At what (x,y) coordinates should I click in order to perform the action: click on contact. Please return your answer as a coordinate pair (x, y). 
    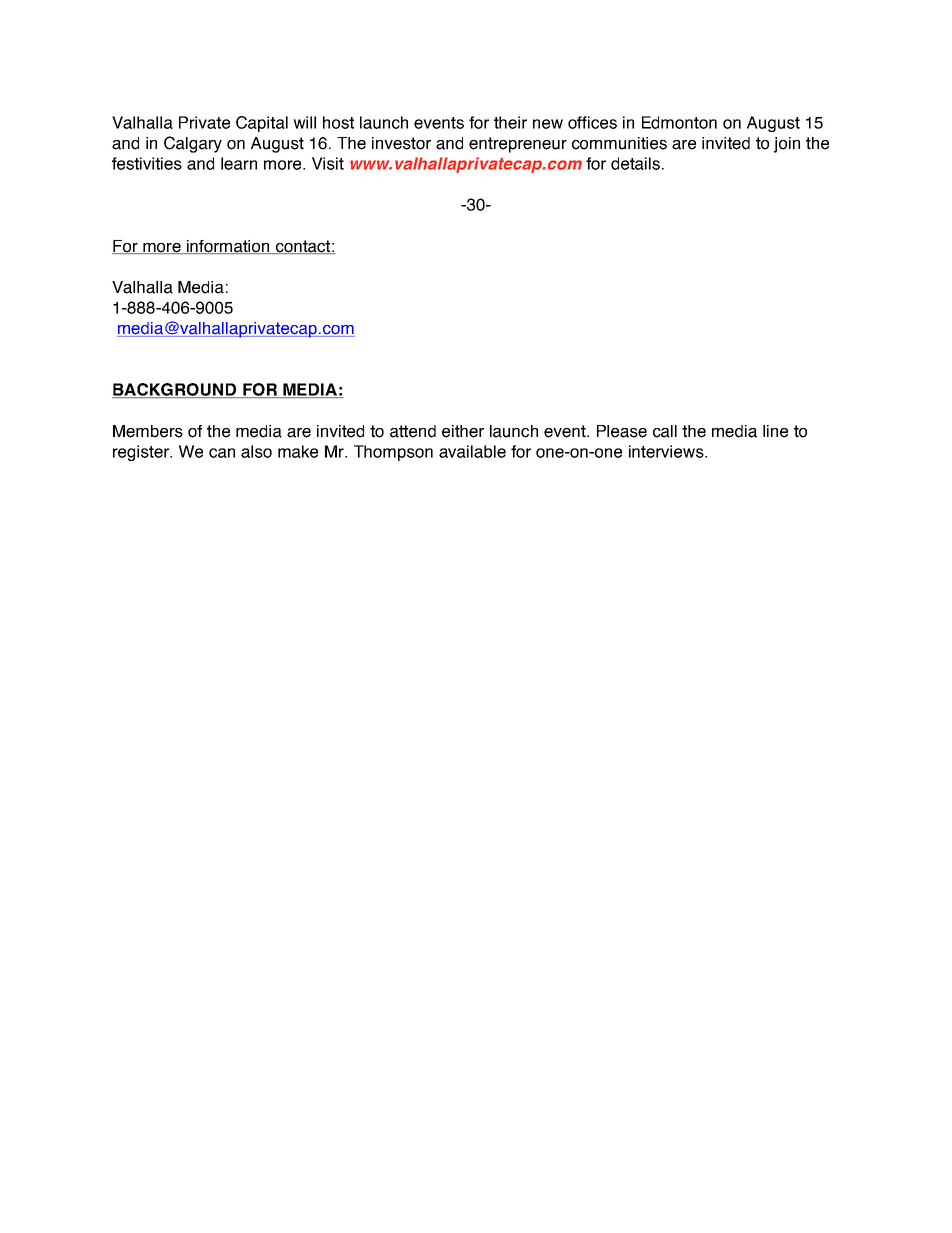
    Looking at the image, I should click on (302, 247).
